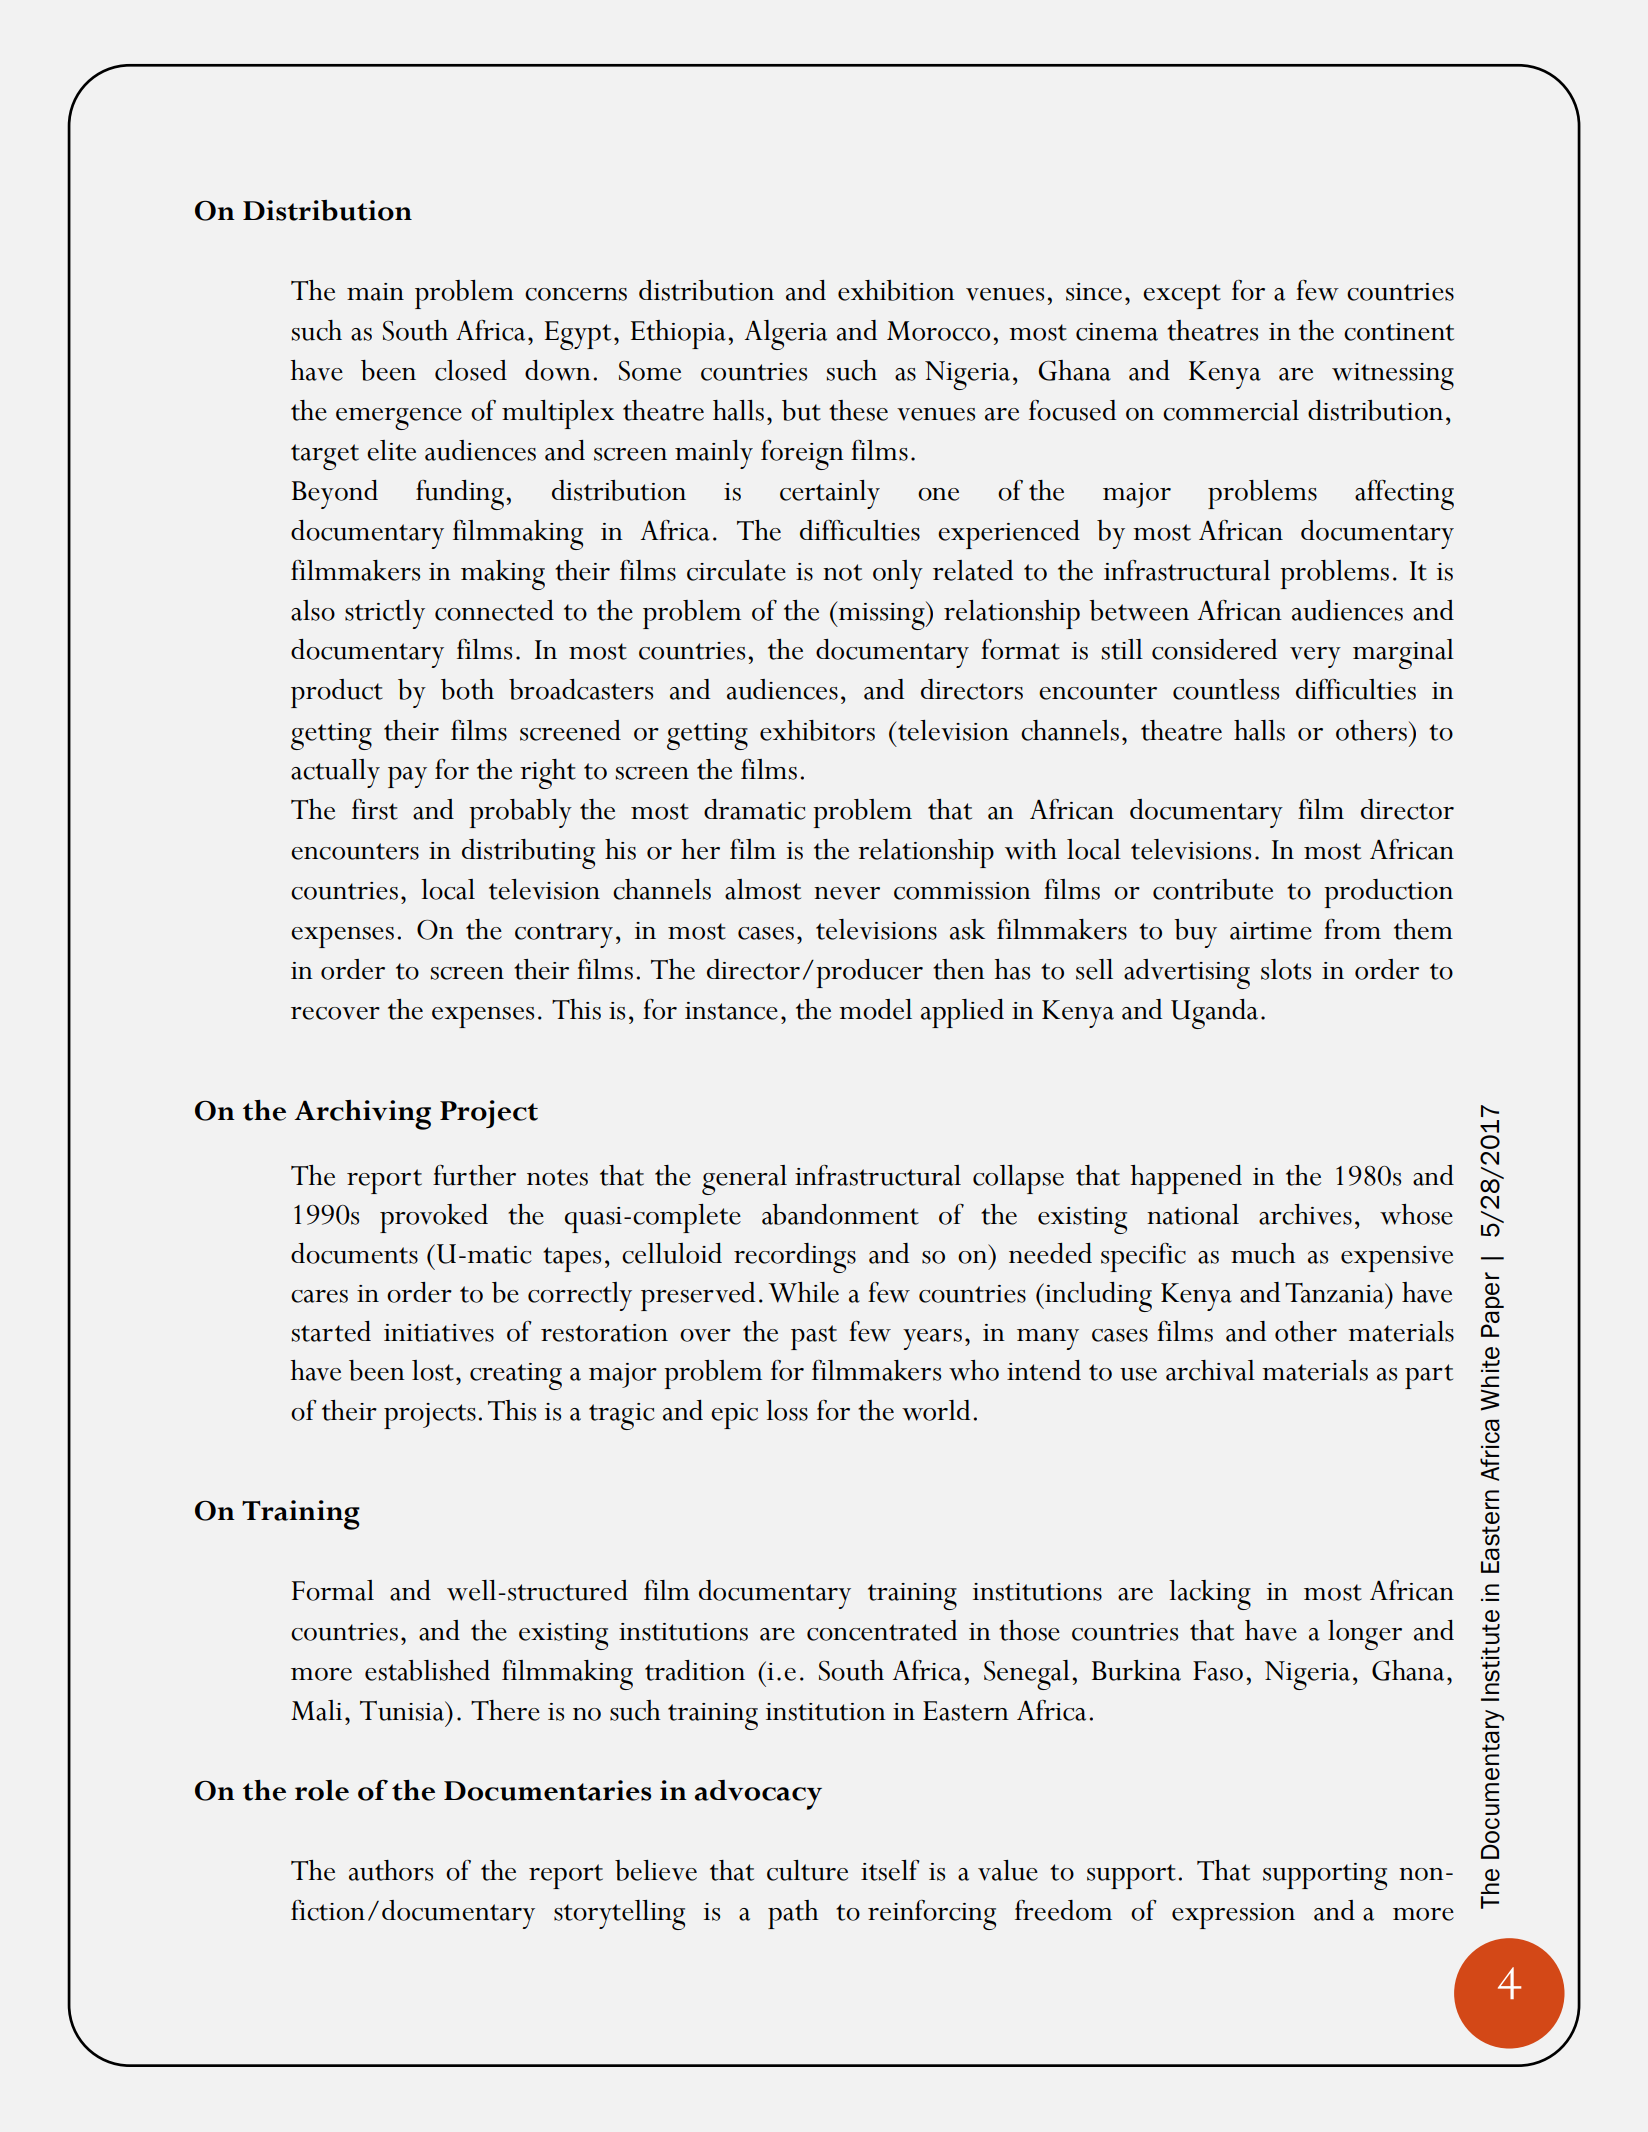 This screenshot has width=1648, height=2132. Describe the element at coordinates (1399, 332) in the screenshot. I see `continent` at that location.
